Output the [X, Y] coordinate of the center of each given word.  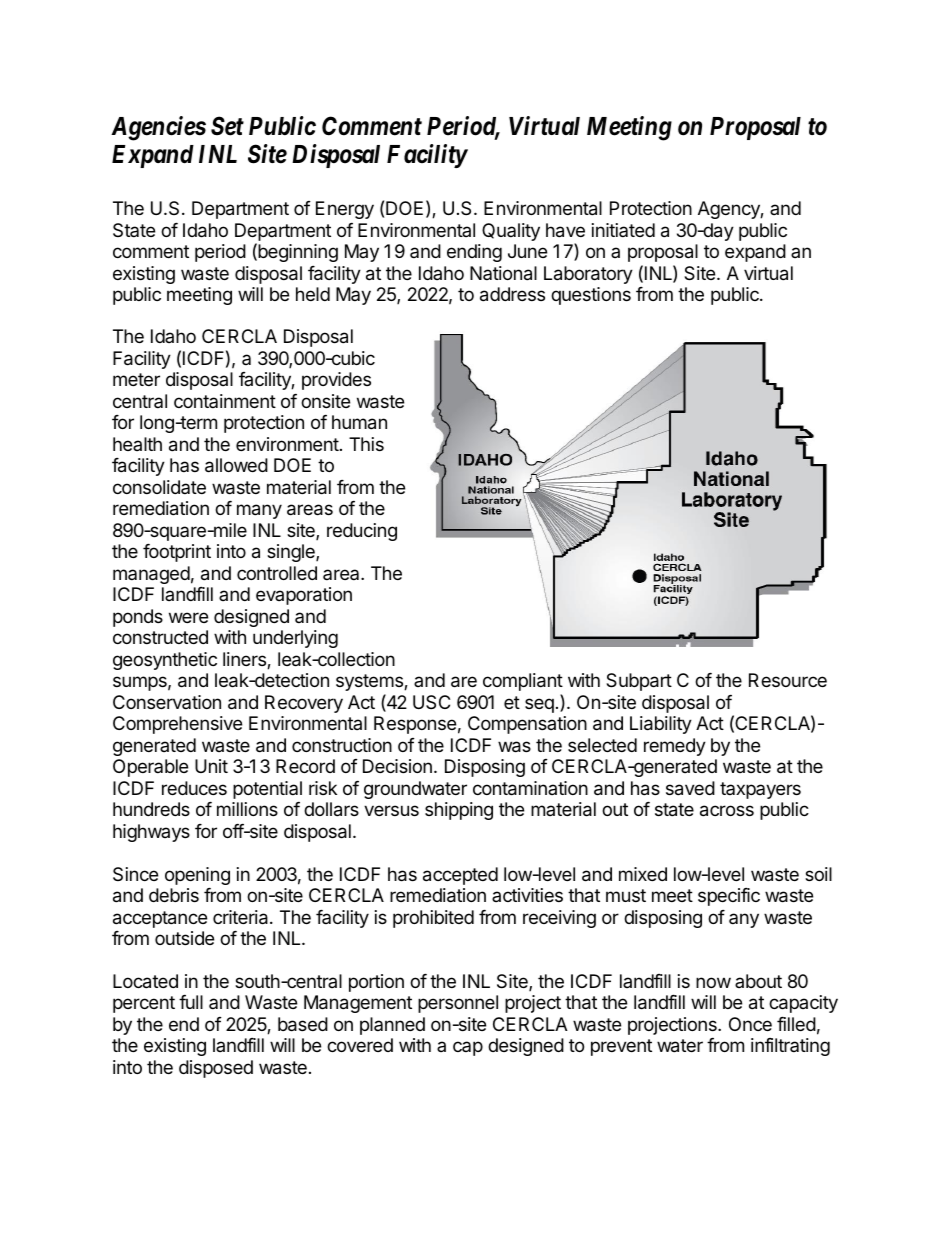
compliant [523, 682]
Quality [511, 232]
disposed [216, 1069]
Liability [661, 725]
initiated [623, 230]
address [512, 294]
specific [729, 897]
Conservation [167, 702]
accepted [460, 876]
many [259, 511]
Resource [788, 680]
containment [225, 401]
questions [591, 296]
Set [227, 126]
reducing [362, 532]
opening [197, 876]
